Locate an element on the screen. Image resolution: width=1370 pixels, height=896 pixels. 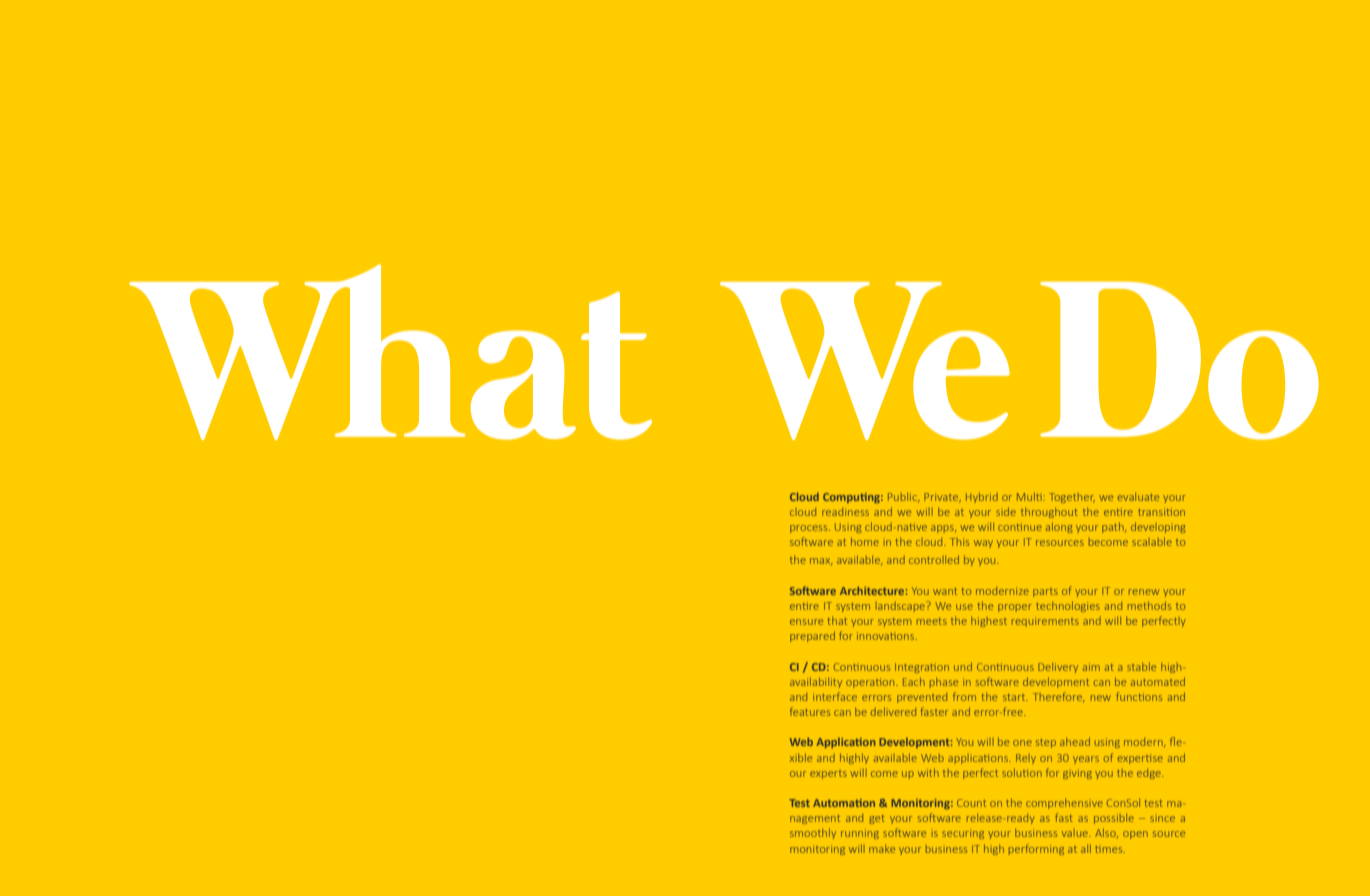
Together is located at coordinates (1072, 498).
